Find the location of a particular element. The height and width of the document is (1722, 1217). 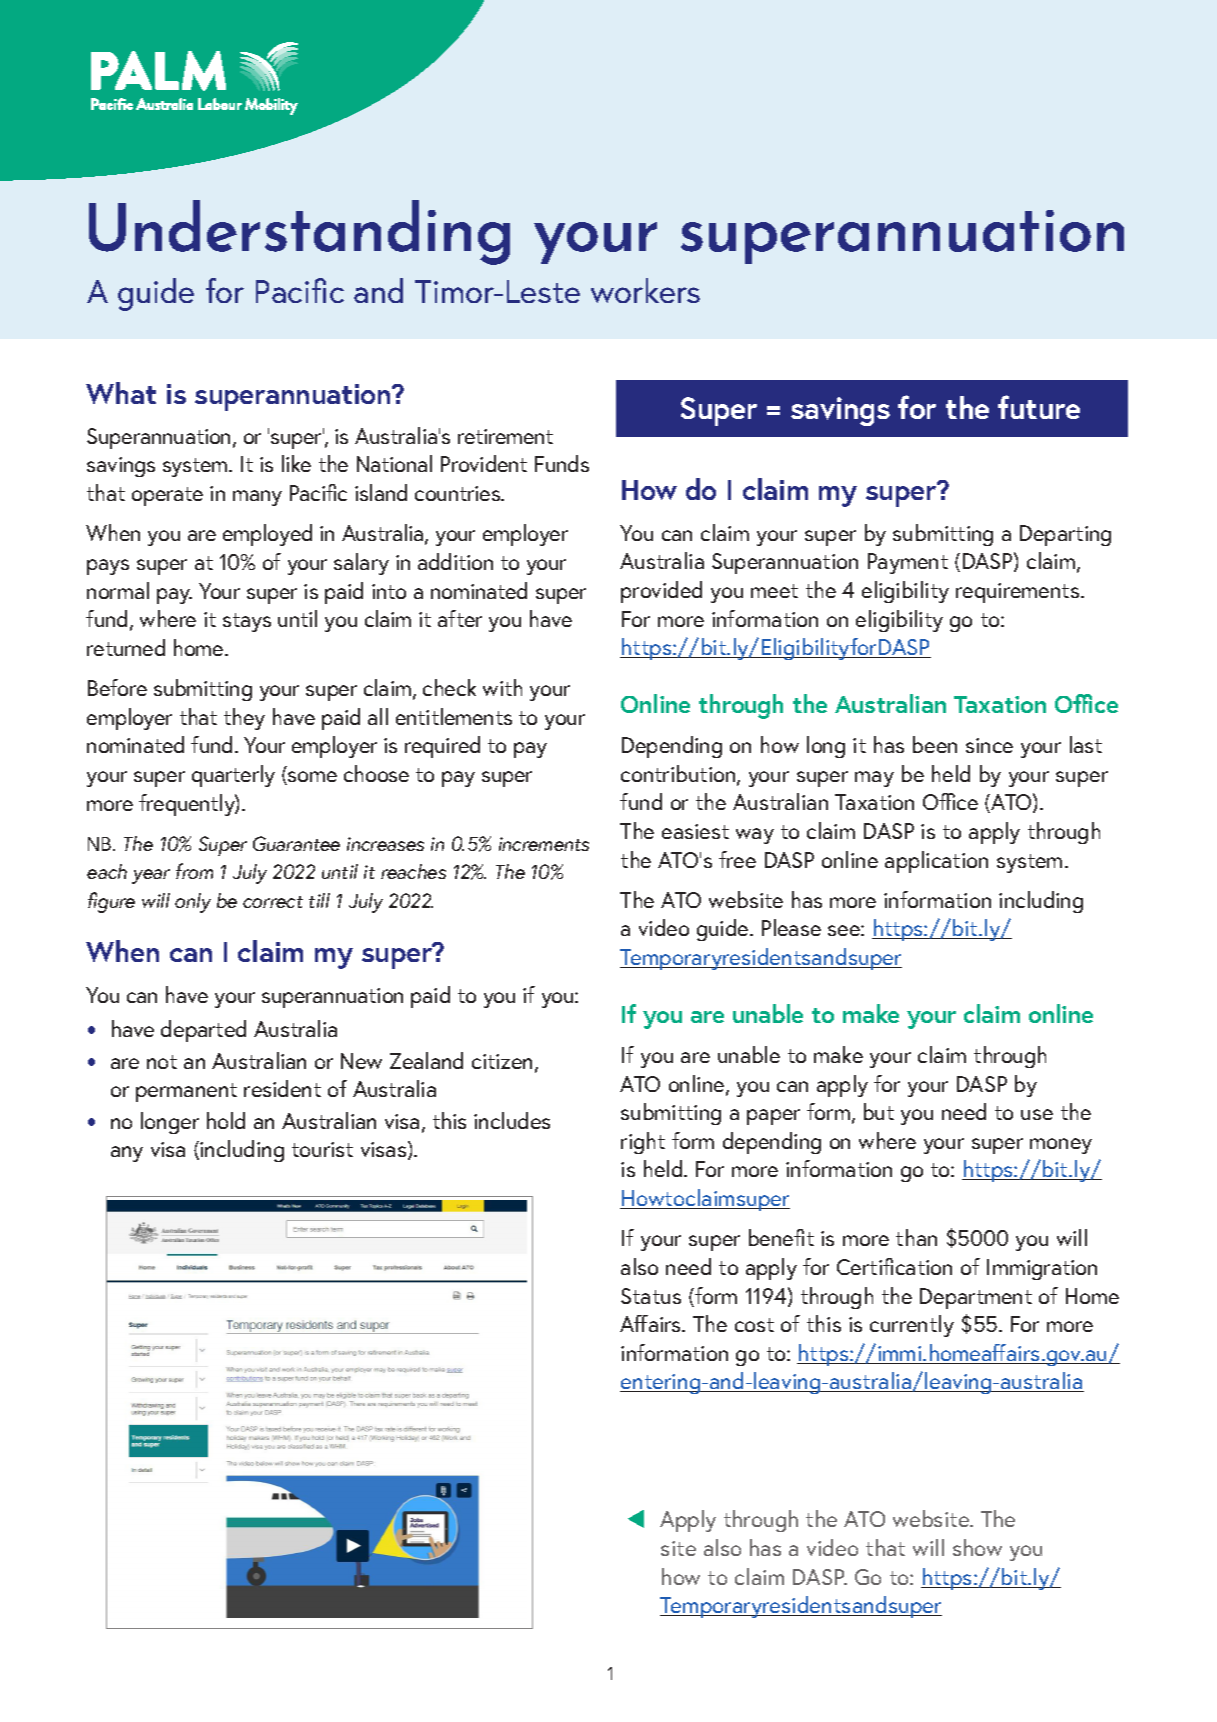

Status is located at coordinates (651, 1296).
